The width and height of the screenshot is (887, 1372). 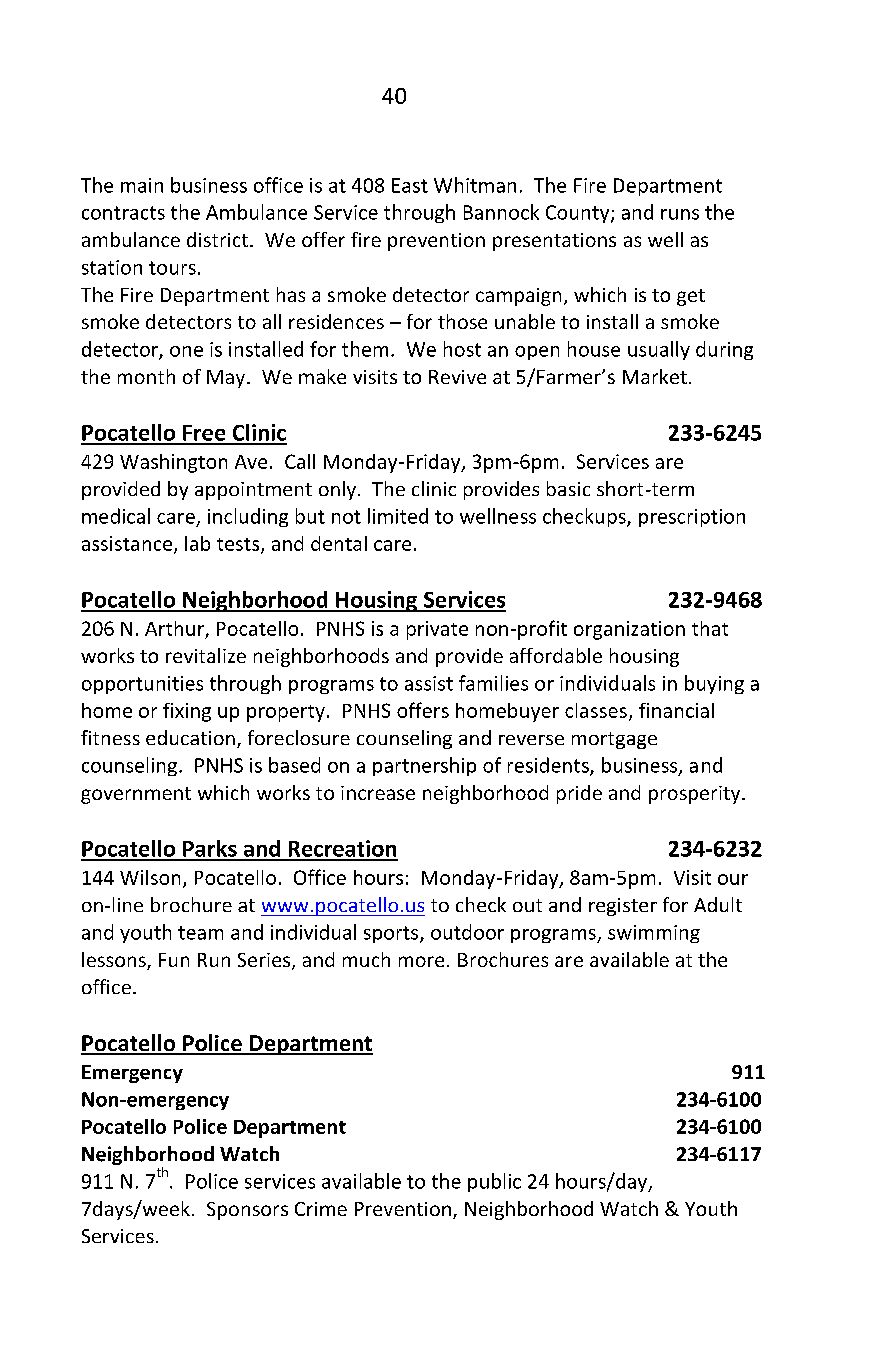 I want to click on runs, so click(x=680, y=214).
